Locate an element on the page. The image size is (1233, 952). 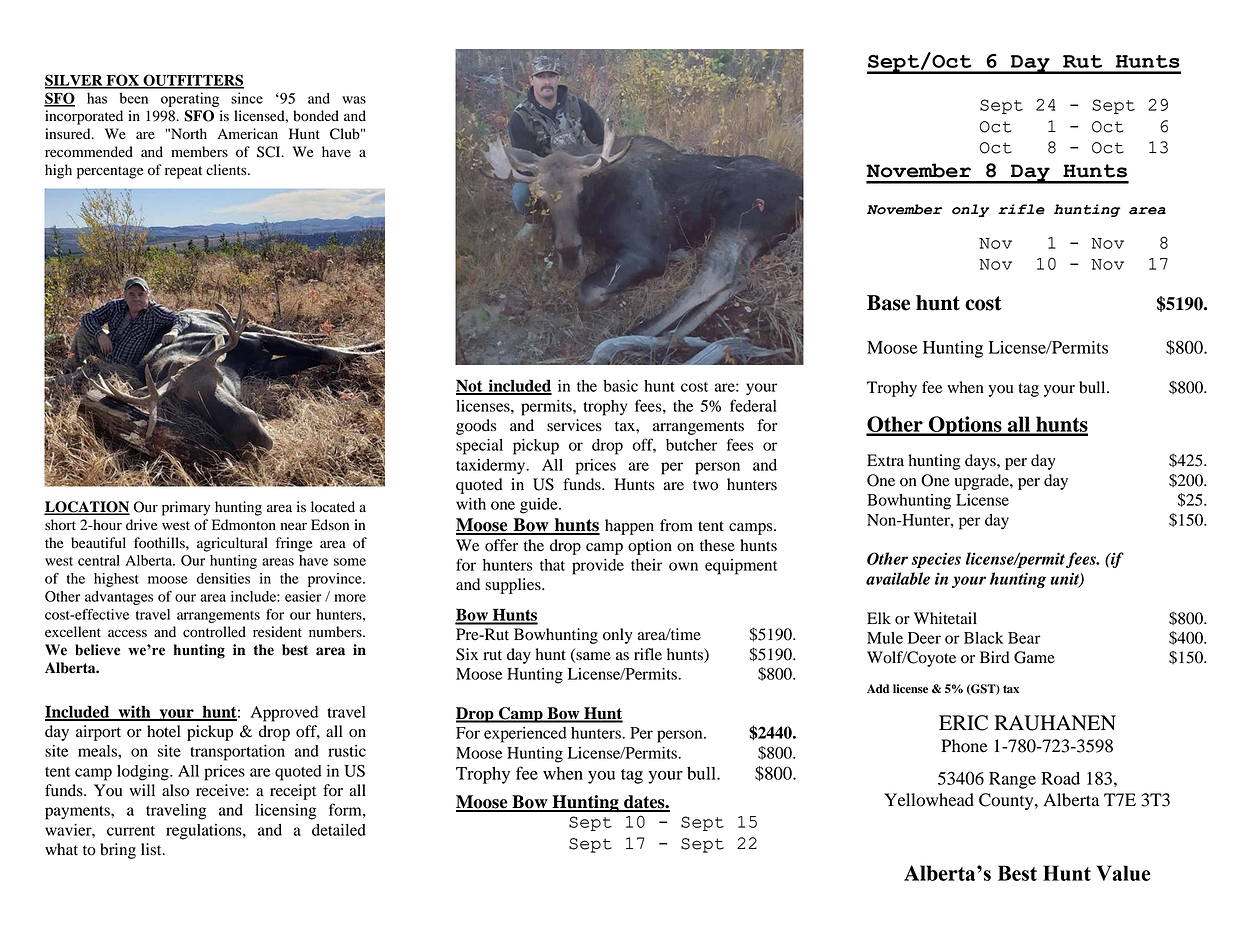
Base is located at coordinates (888, 303).
